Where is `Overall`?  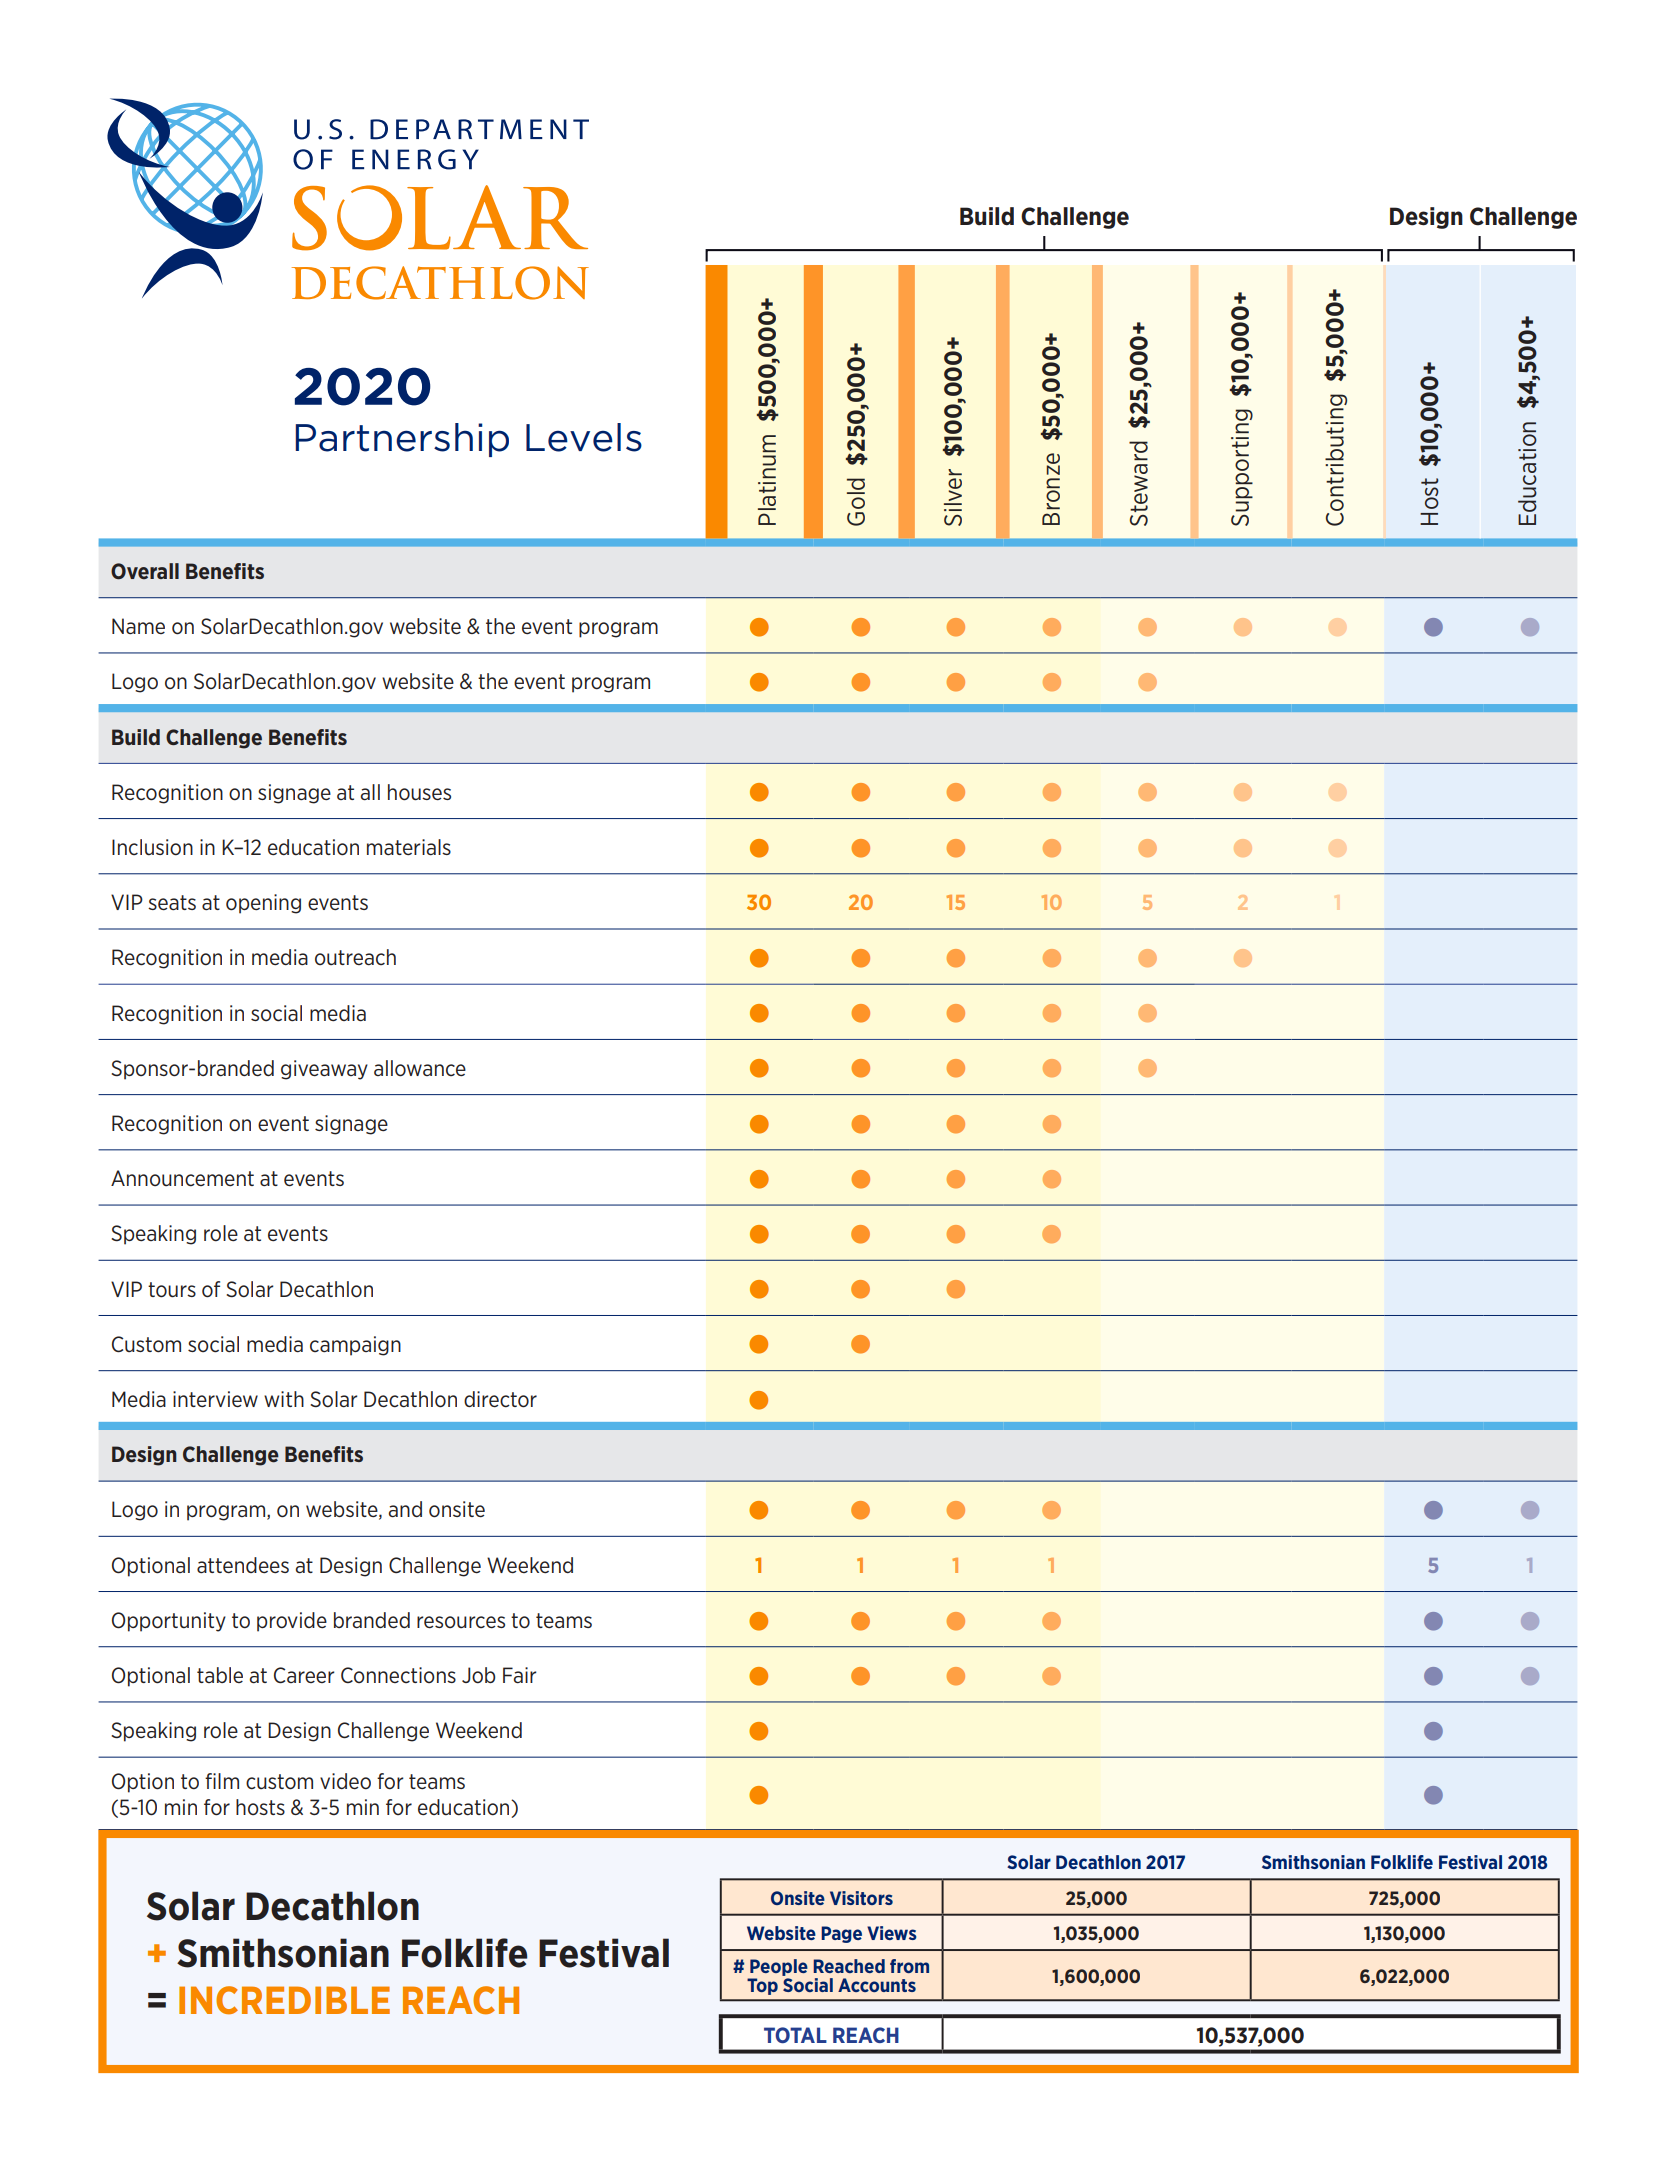 Overall is located at coordinates (145, 571).
